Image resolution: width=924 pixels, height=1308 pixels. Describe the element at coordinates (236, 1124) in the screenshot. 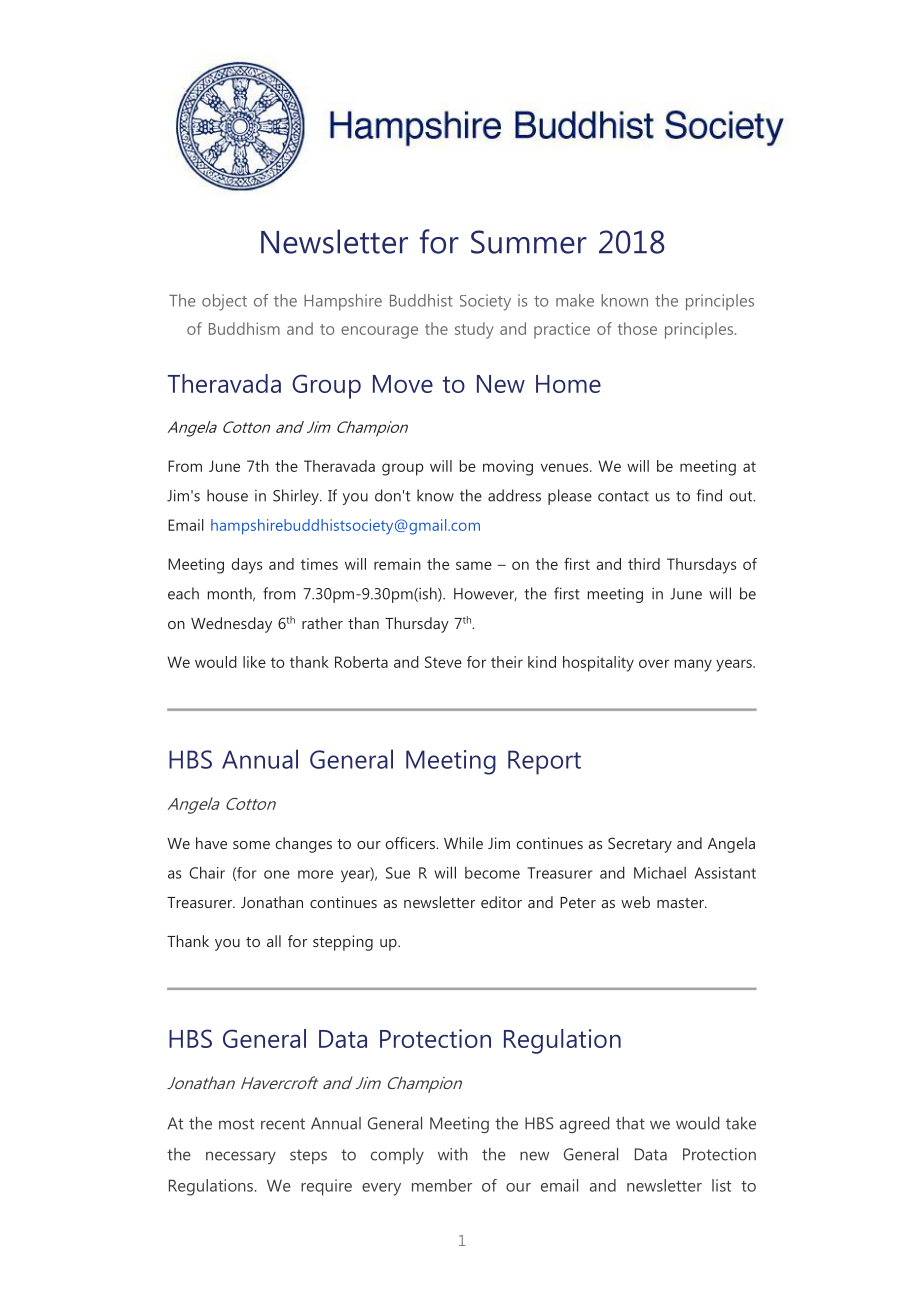

I see `most` at that location.
